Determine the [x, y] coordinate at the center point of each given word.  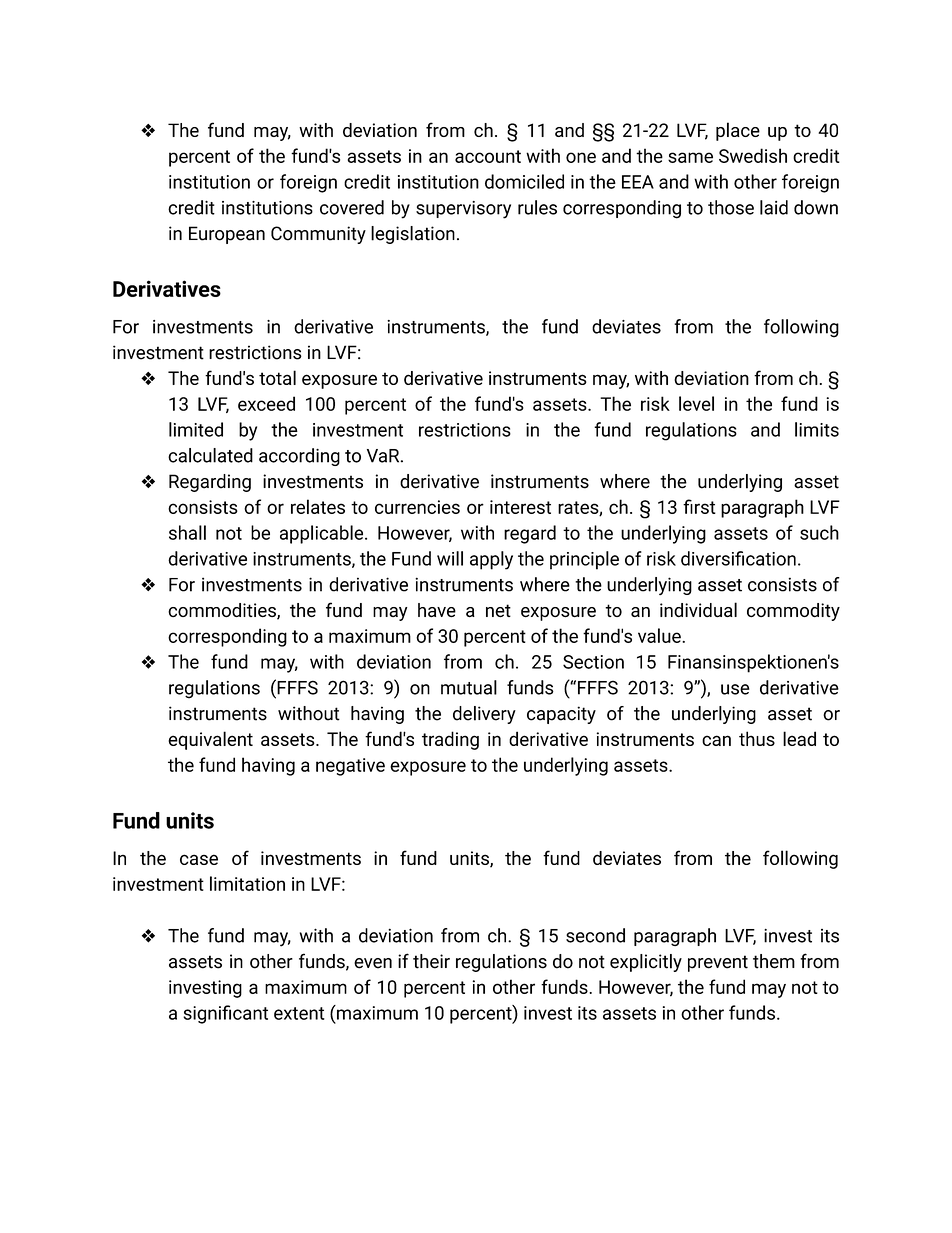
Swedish [753, 155]
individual [698, 609]
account [488, 156]
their [431, 961]
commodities [223, 611]
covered [352, 207]
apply [491, 560]
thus [757, 738]
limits [817, 429]
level [696, 403]
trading [450, 740]
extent [299, 1013]
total [277, 377]
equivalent [210, 740]
